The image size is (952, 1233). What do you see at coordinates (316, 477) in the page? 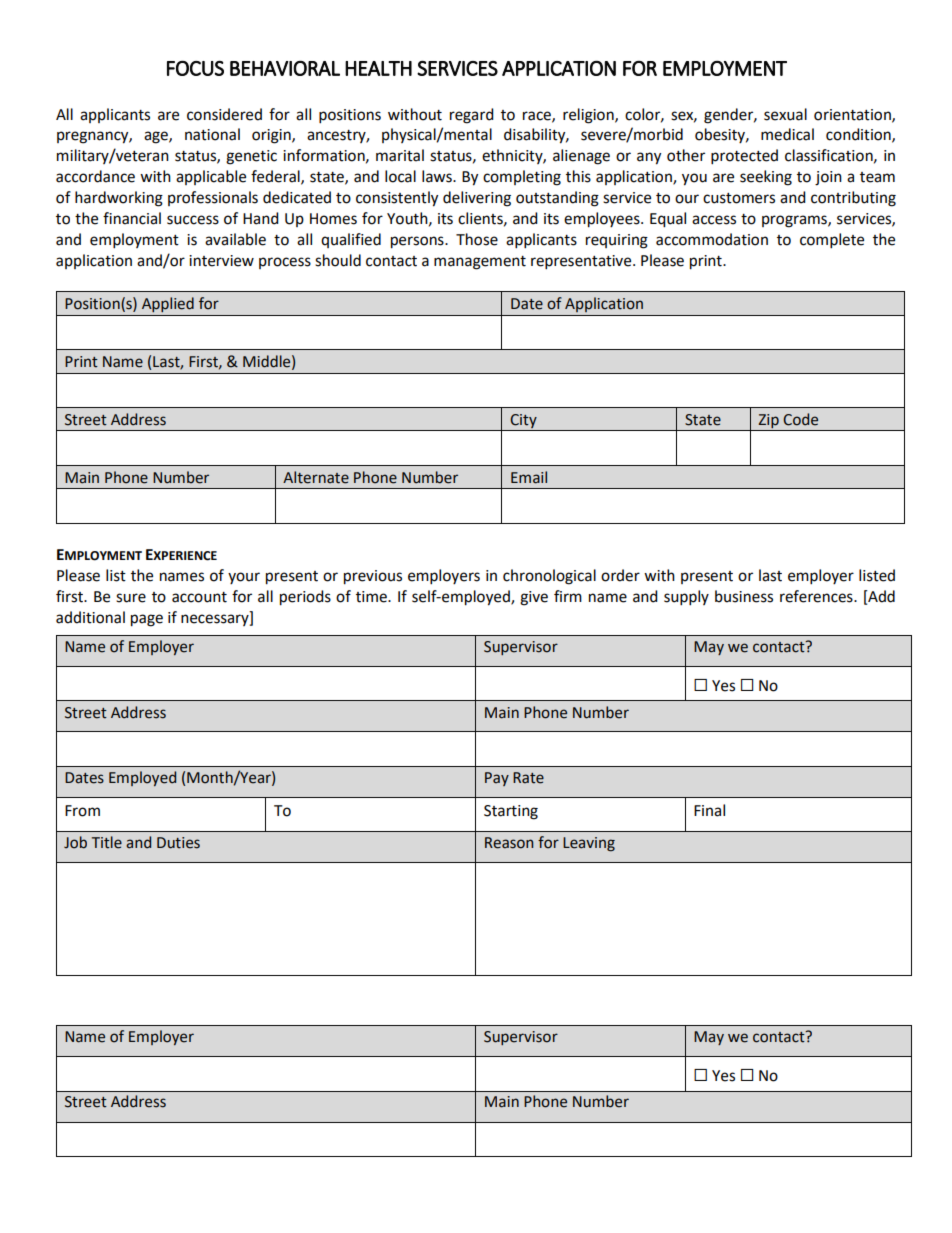
I see `Alternate` at bounding box center [316, 477].
